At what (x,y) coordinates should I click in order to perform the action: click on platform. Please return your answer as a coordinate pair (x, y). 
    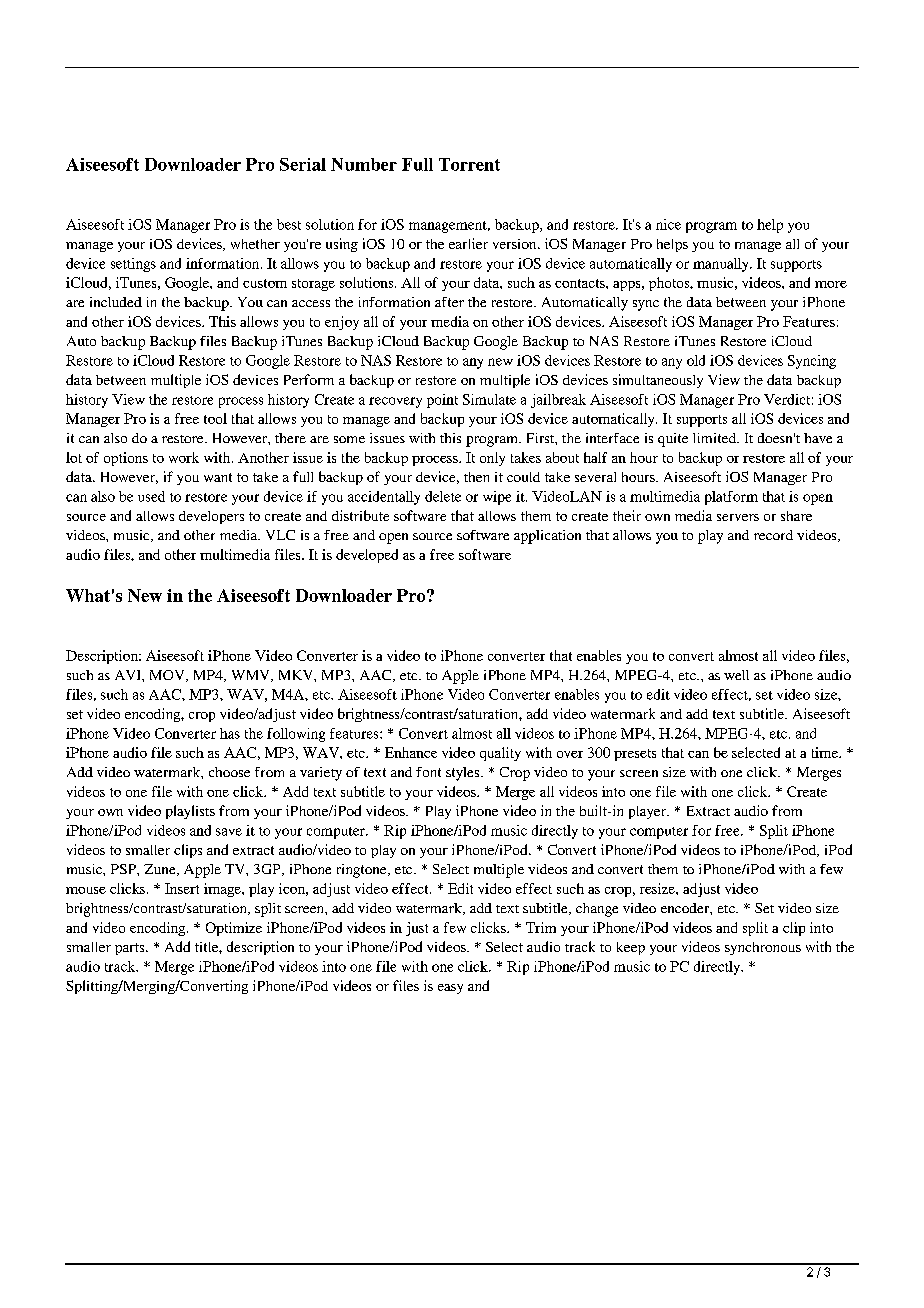
    Looking at the image, I should click on (731, 498).
